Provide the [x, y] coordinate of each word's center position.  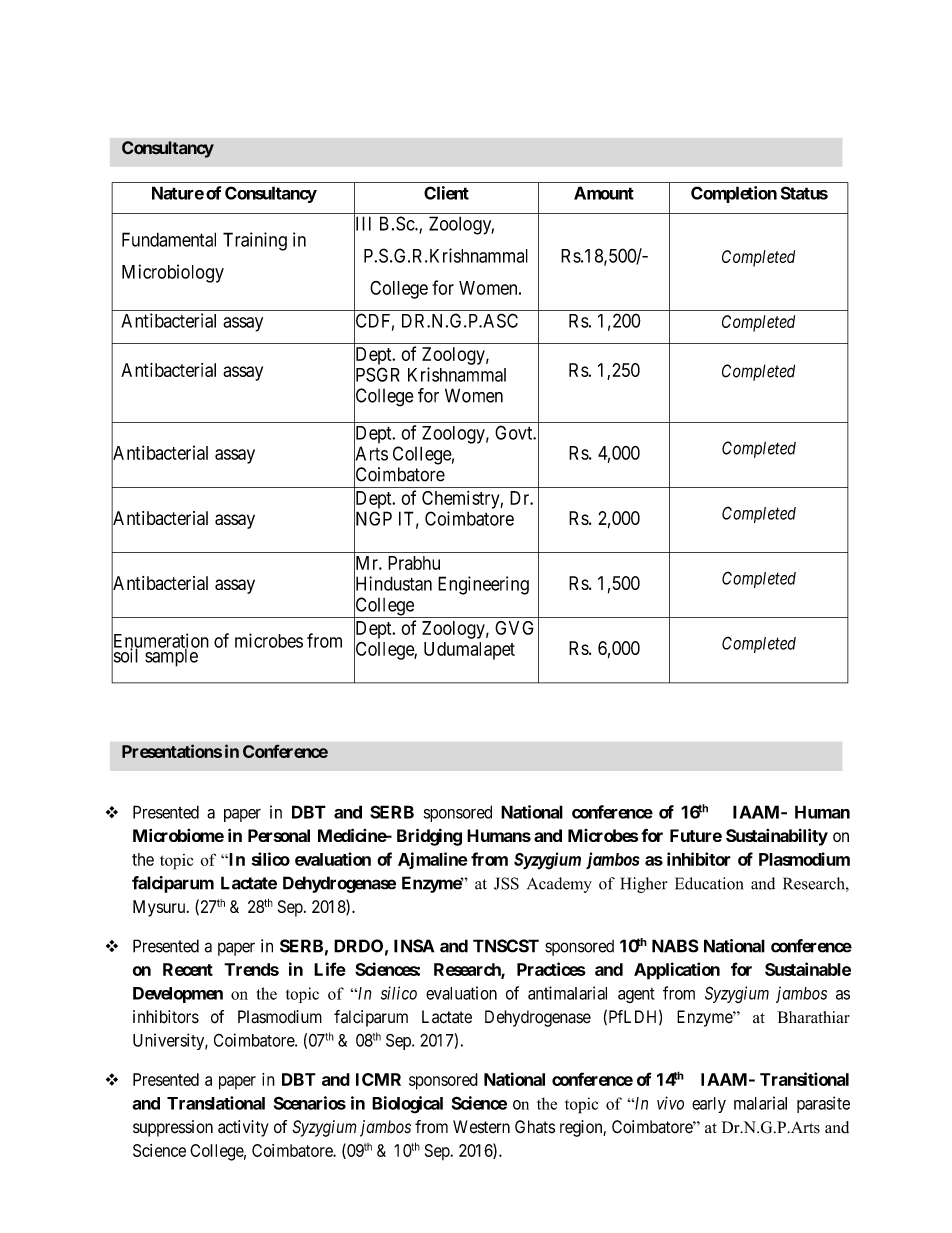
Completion [734, 194]
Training [255, 241]
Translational [216, 1103]
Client [446, 193]
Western [481, 1127]
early [709, 1105]
